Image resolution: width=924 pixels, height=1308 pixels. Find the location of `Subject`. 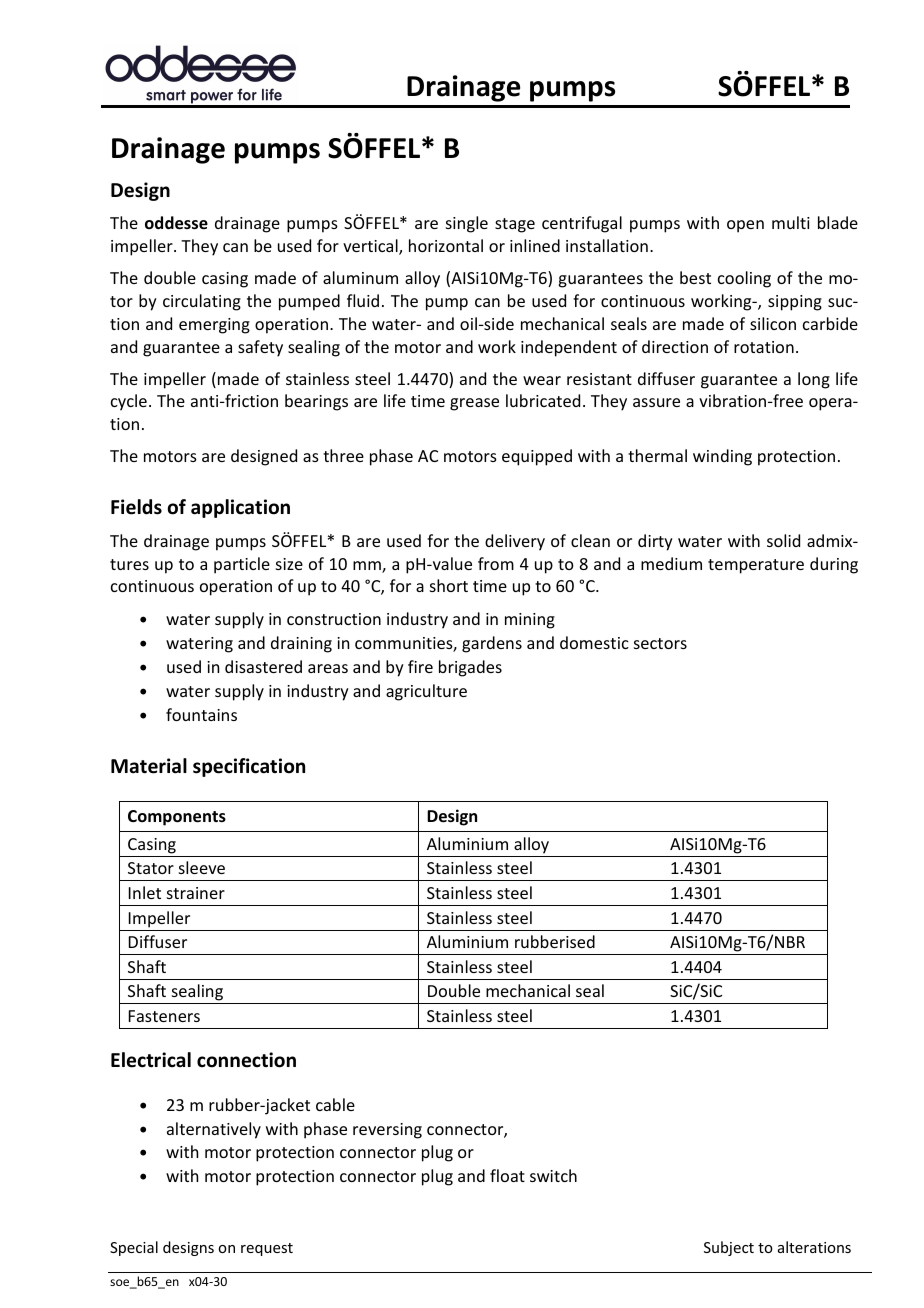

Subject is located at coordinates (729, 1248).
